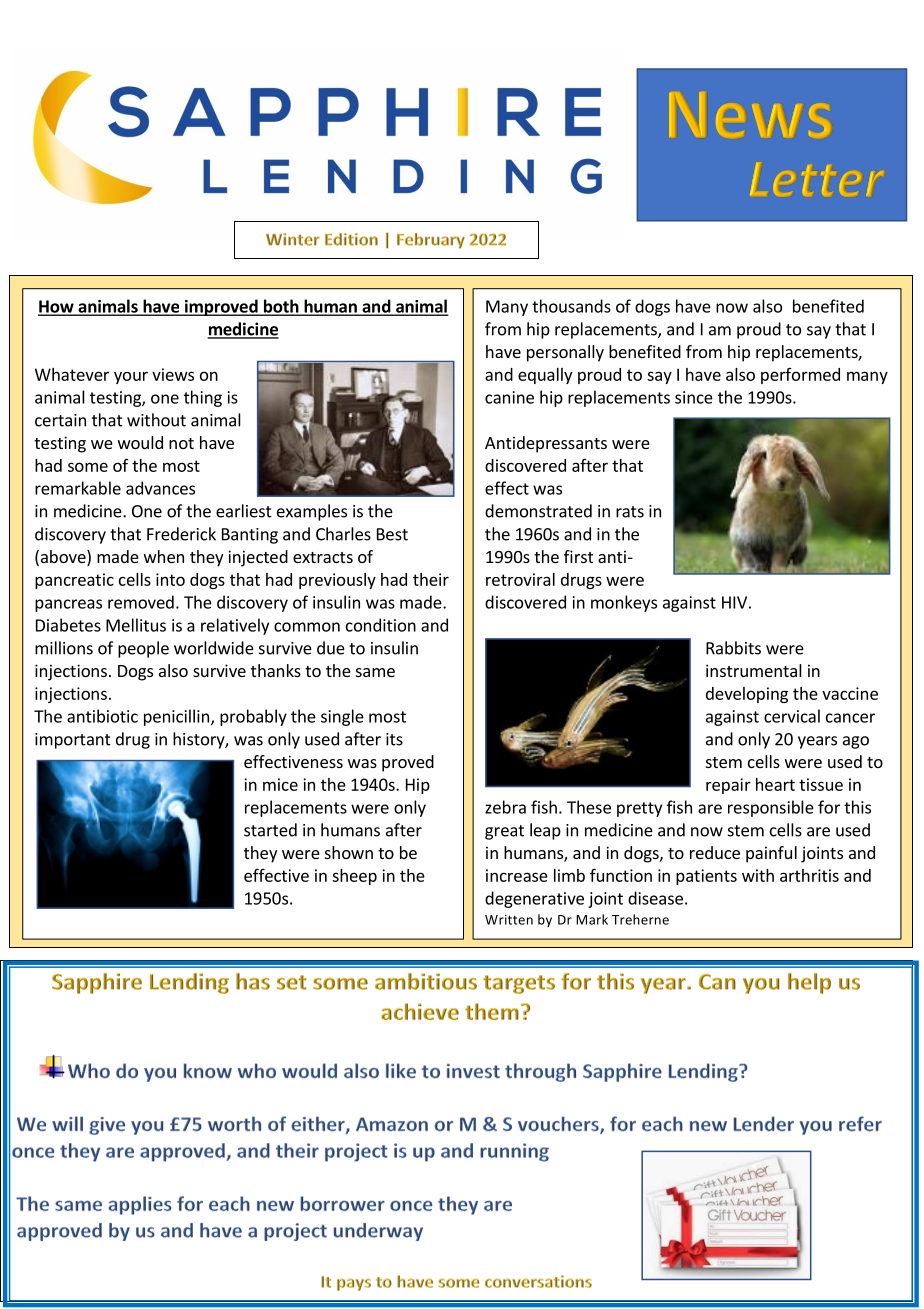  What do you see at coordinates (800, 376) in the page?
I see `performed` at bounding box center [800, 376].
